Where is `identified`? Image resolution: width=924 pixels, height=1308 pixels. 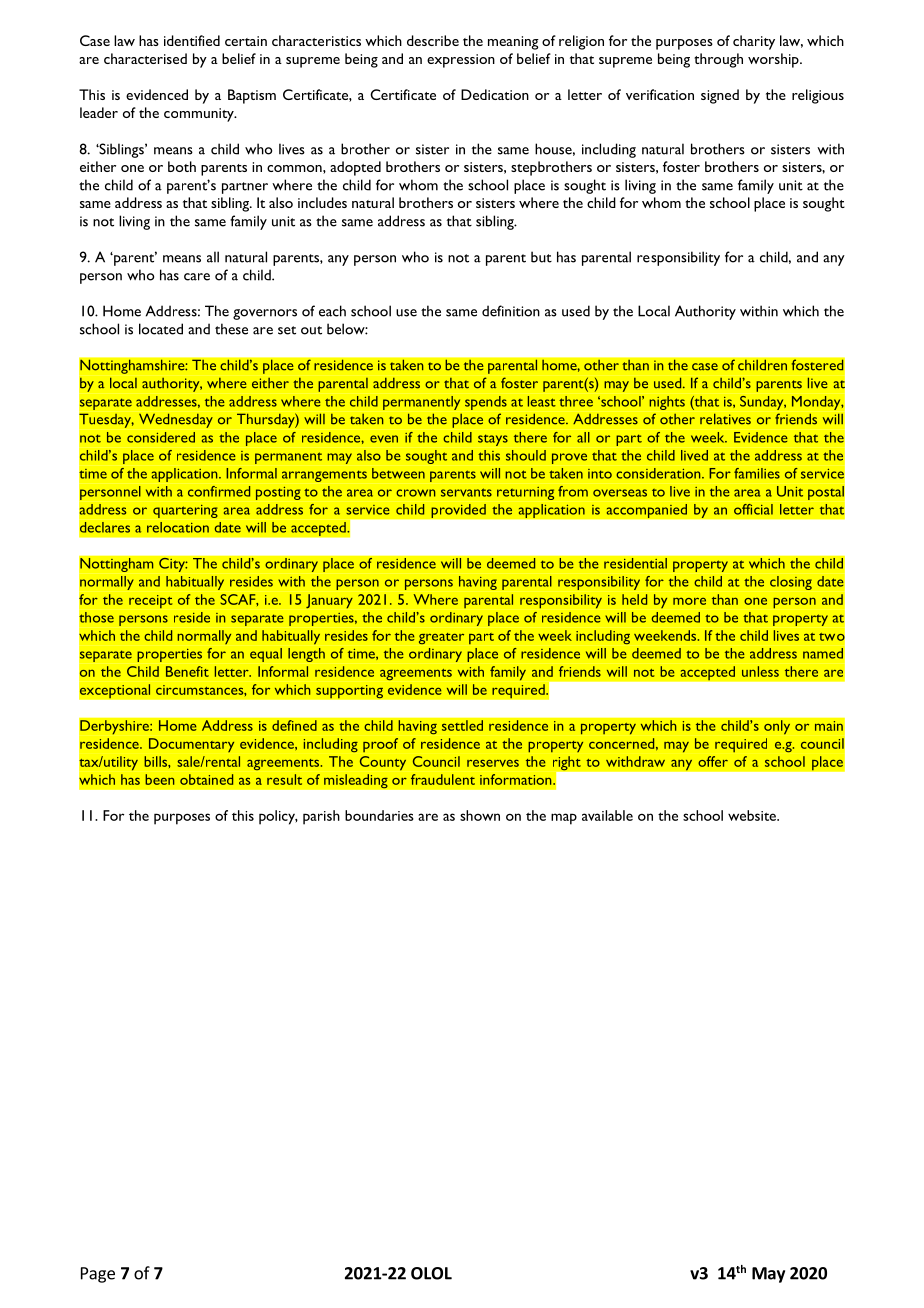
identified is located at coordinates (192, 40).
